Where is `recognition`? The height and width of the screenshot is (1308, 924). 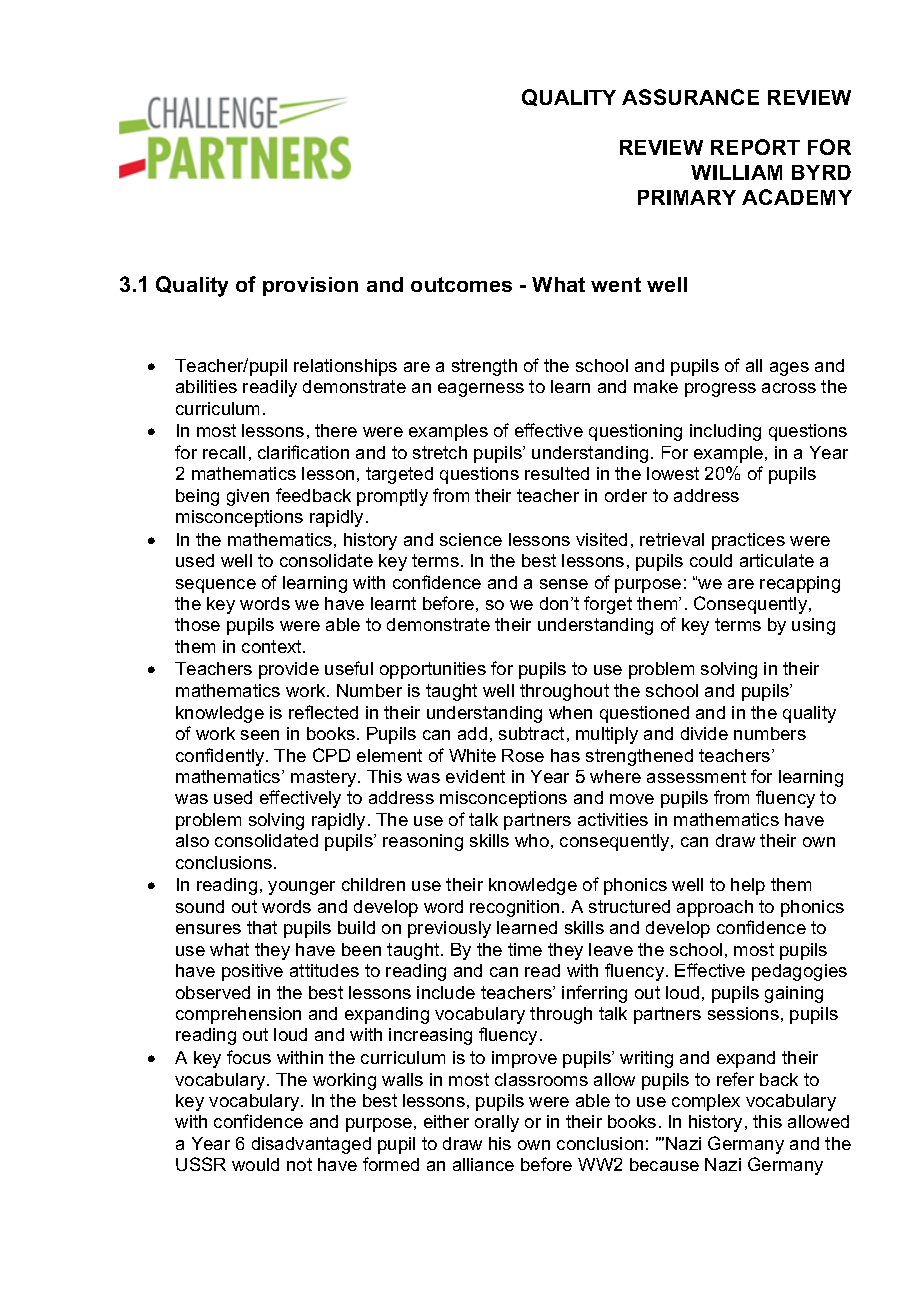
recognition is located at coordinates (514, 908).
